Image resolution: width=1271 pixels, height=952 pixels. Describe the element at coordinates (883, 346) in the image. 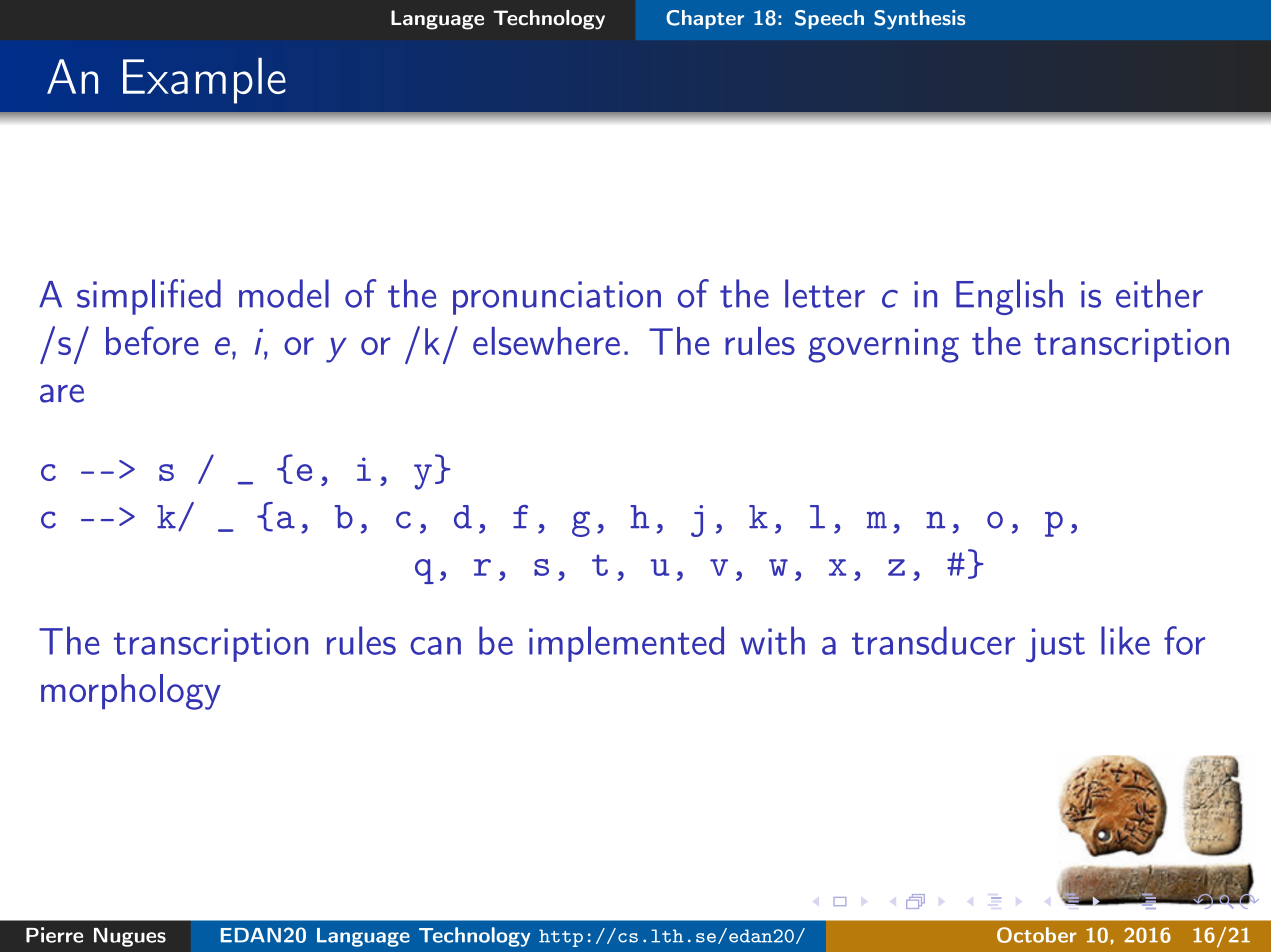

I see `governing` at that location.
